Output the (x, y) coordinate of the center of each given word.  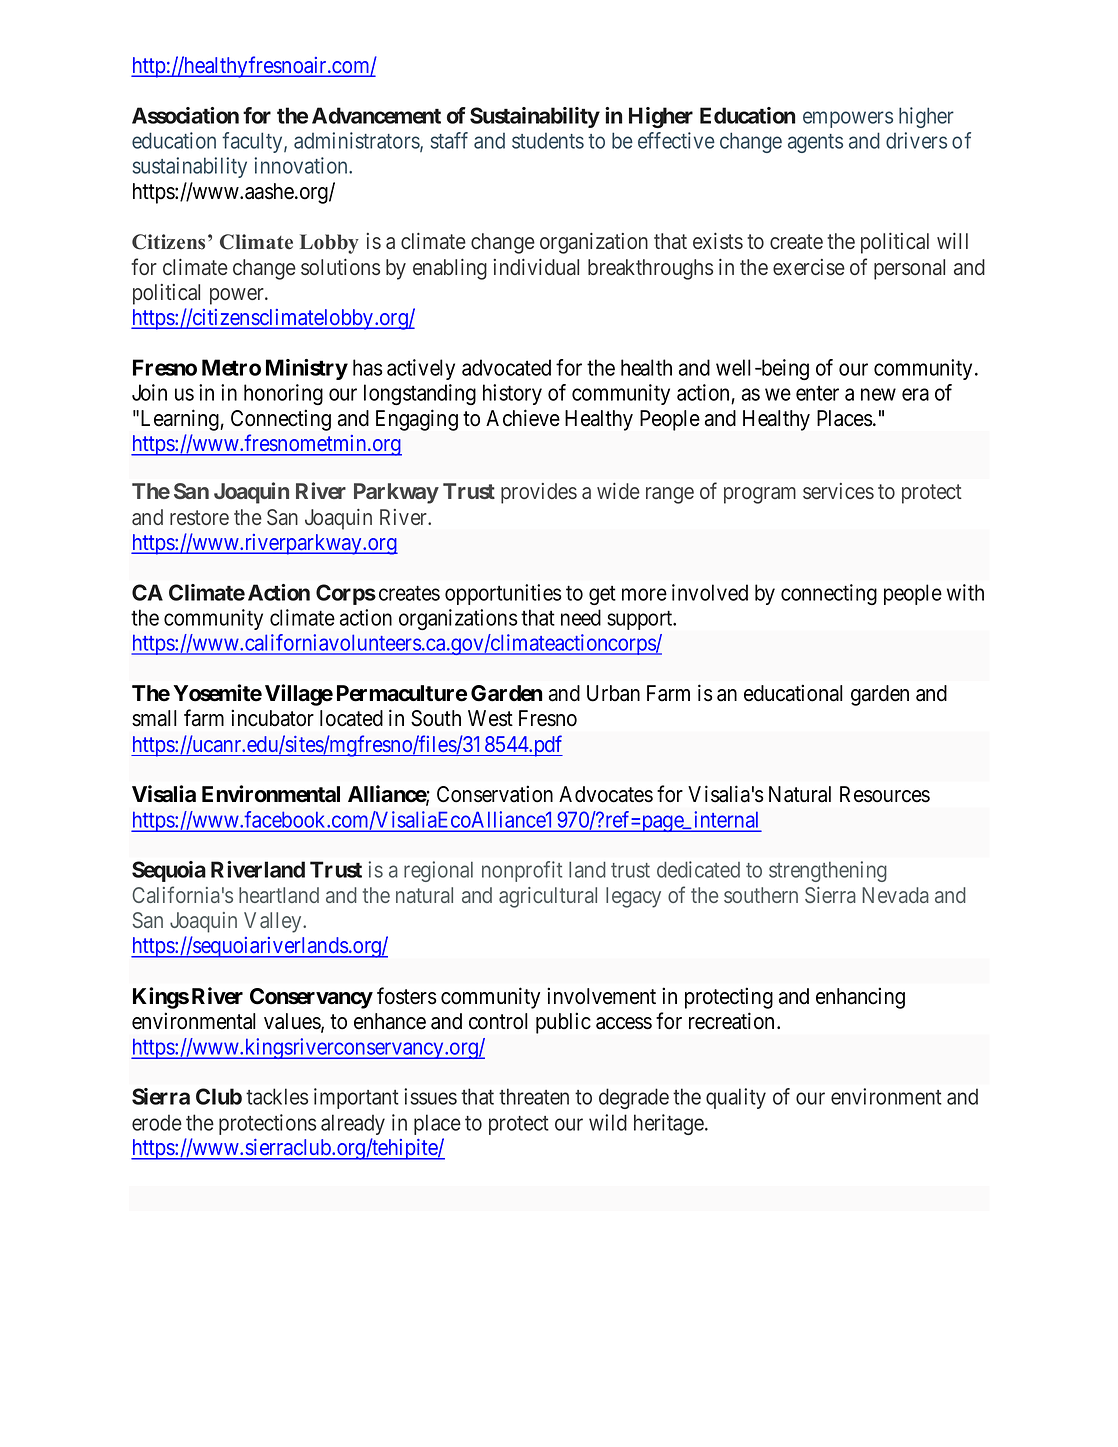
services (838, 491)
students (548, 141)
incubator (272, 718)
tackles (277, 1096)
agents (815, 143)
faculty (253, 142)
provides (539, 493)
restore (199, 517)
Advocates (606, 794)
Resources (885, 794)
